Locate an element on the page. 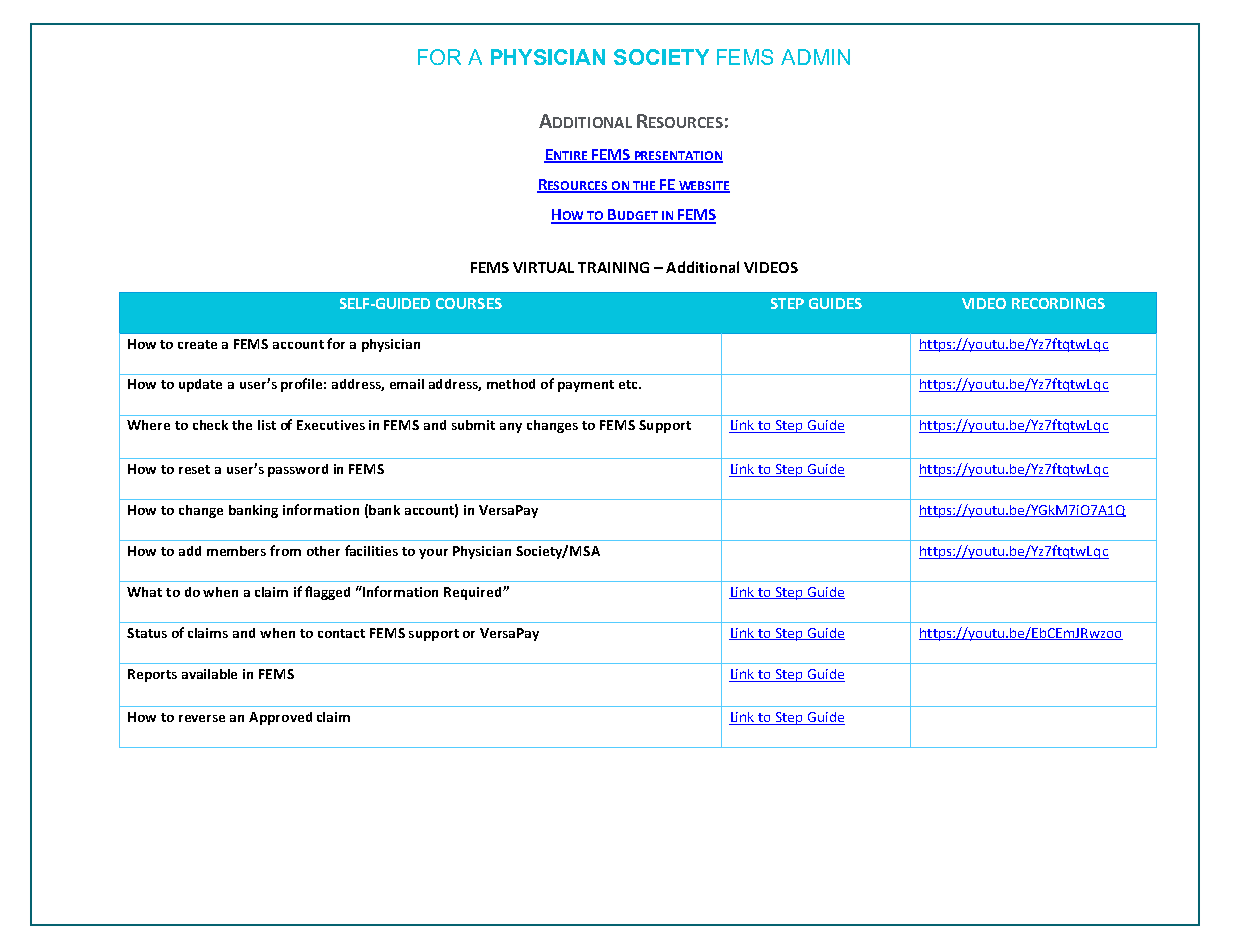 The image size is (1233, 952). PRESENTATION is located at coordinates (677, 156).
